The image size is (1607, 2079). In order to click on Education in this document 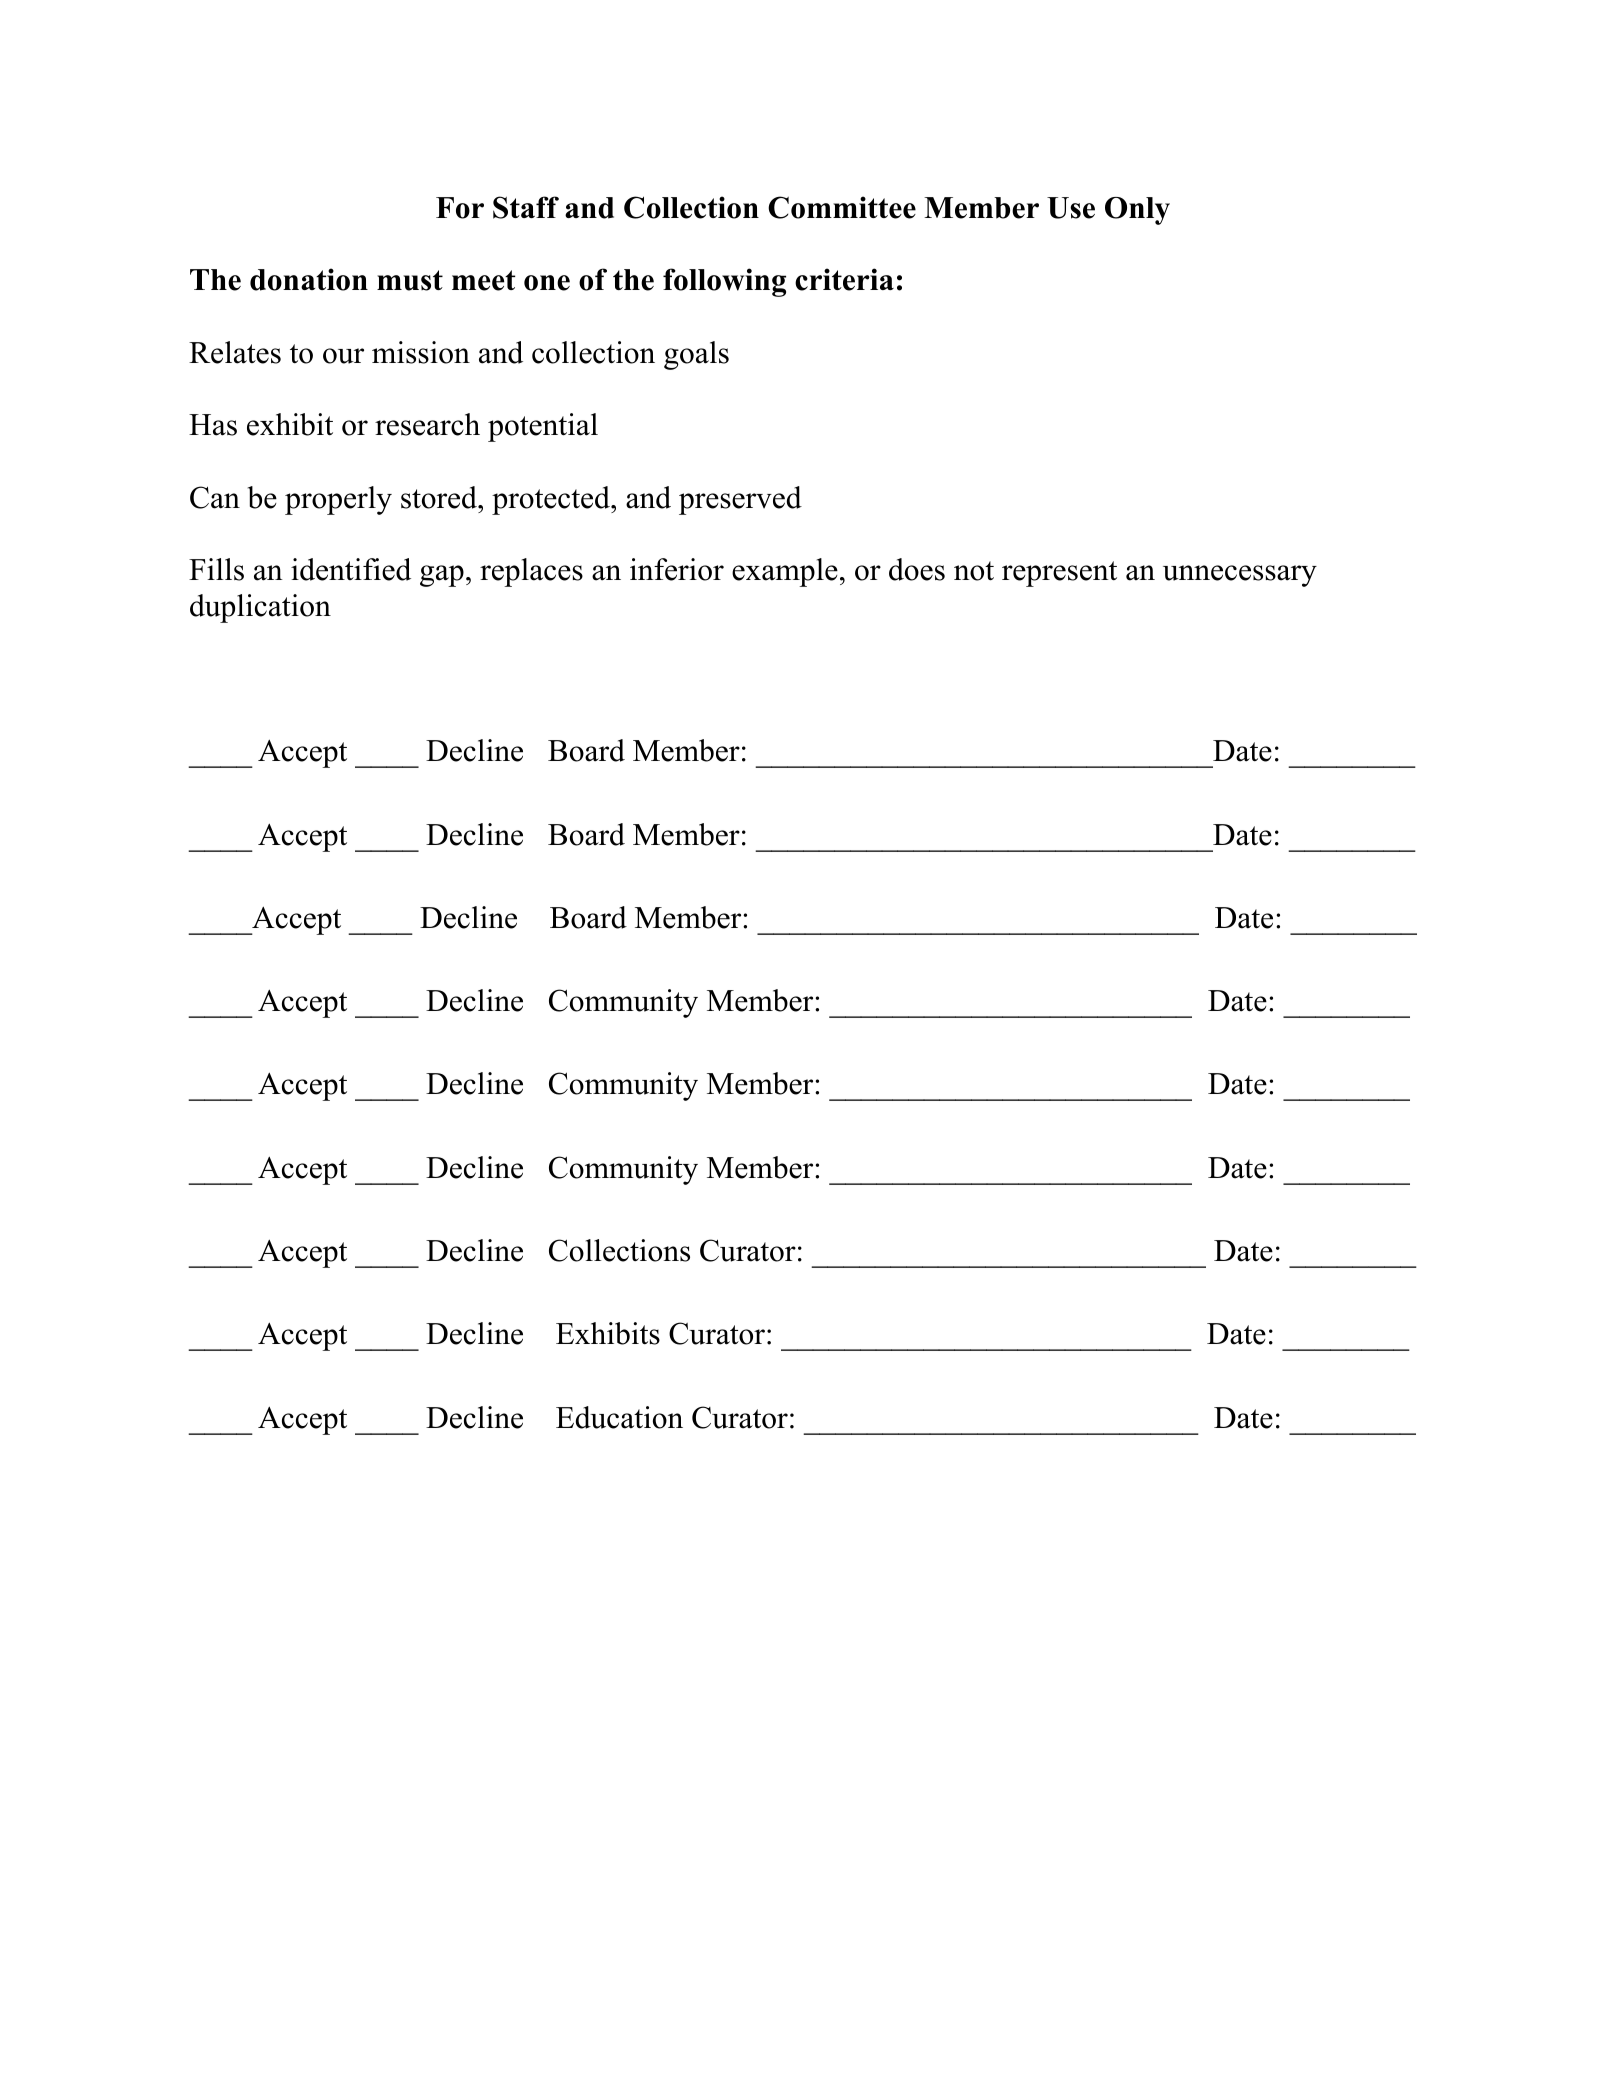, I will do `click(619, 1417)`.
